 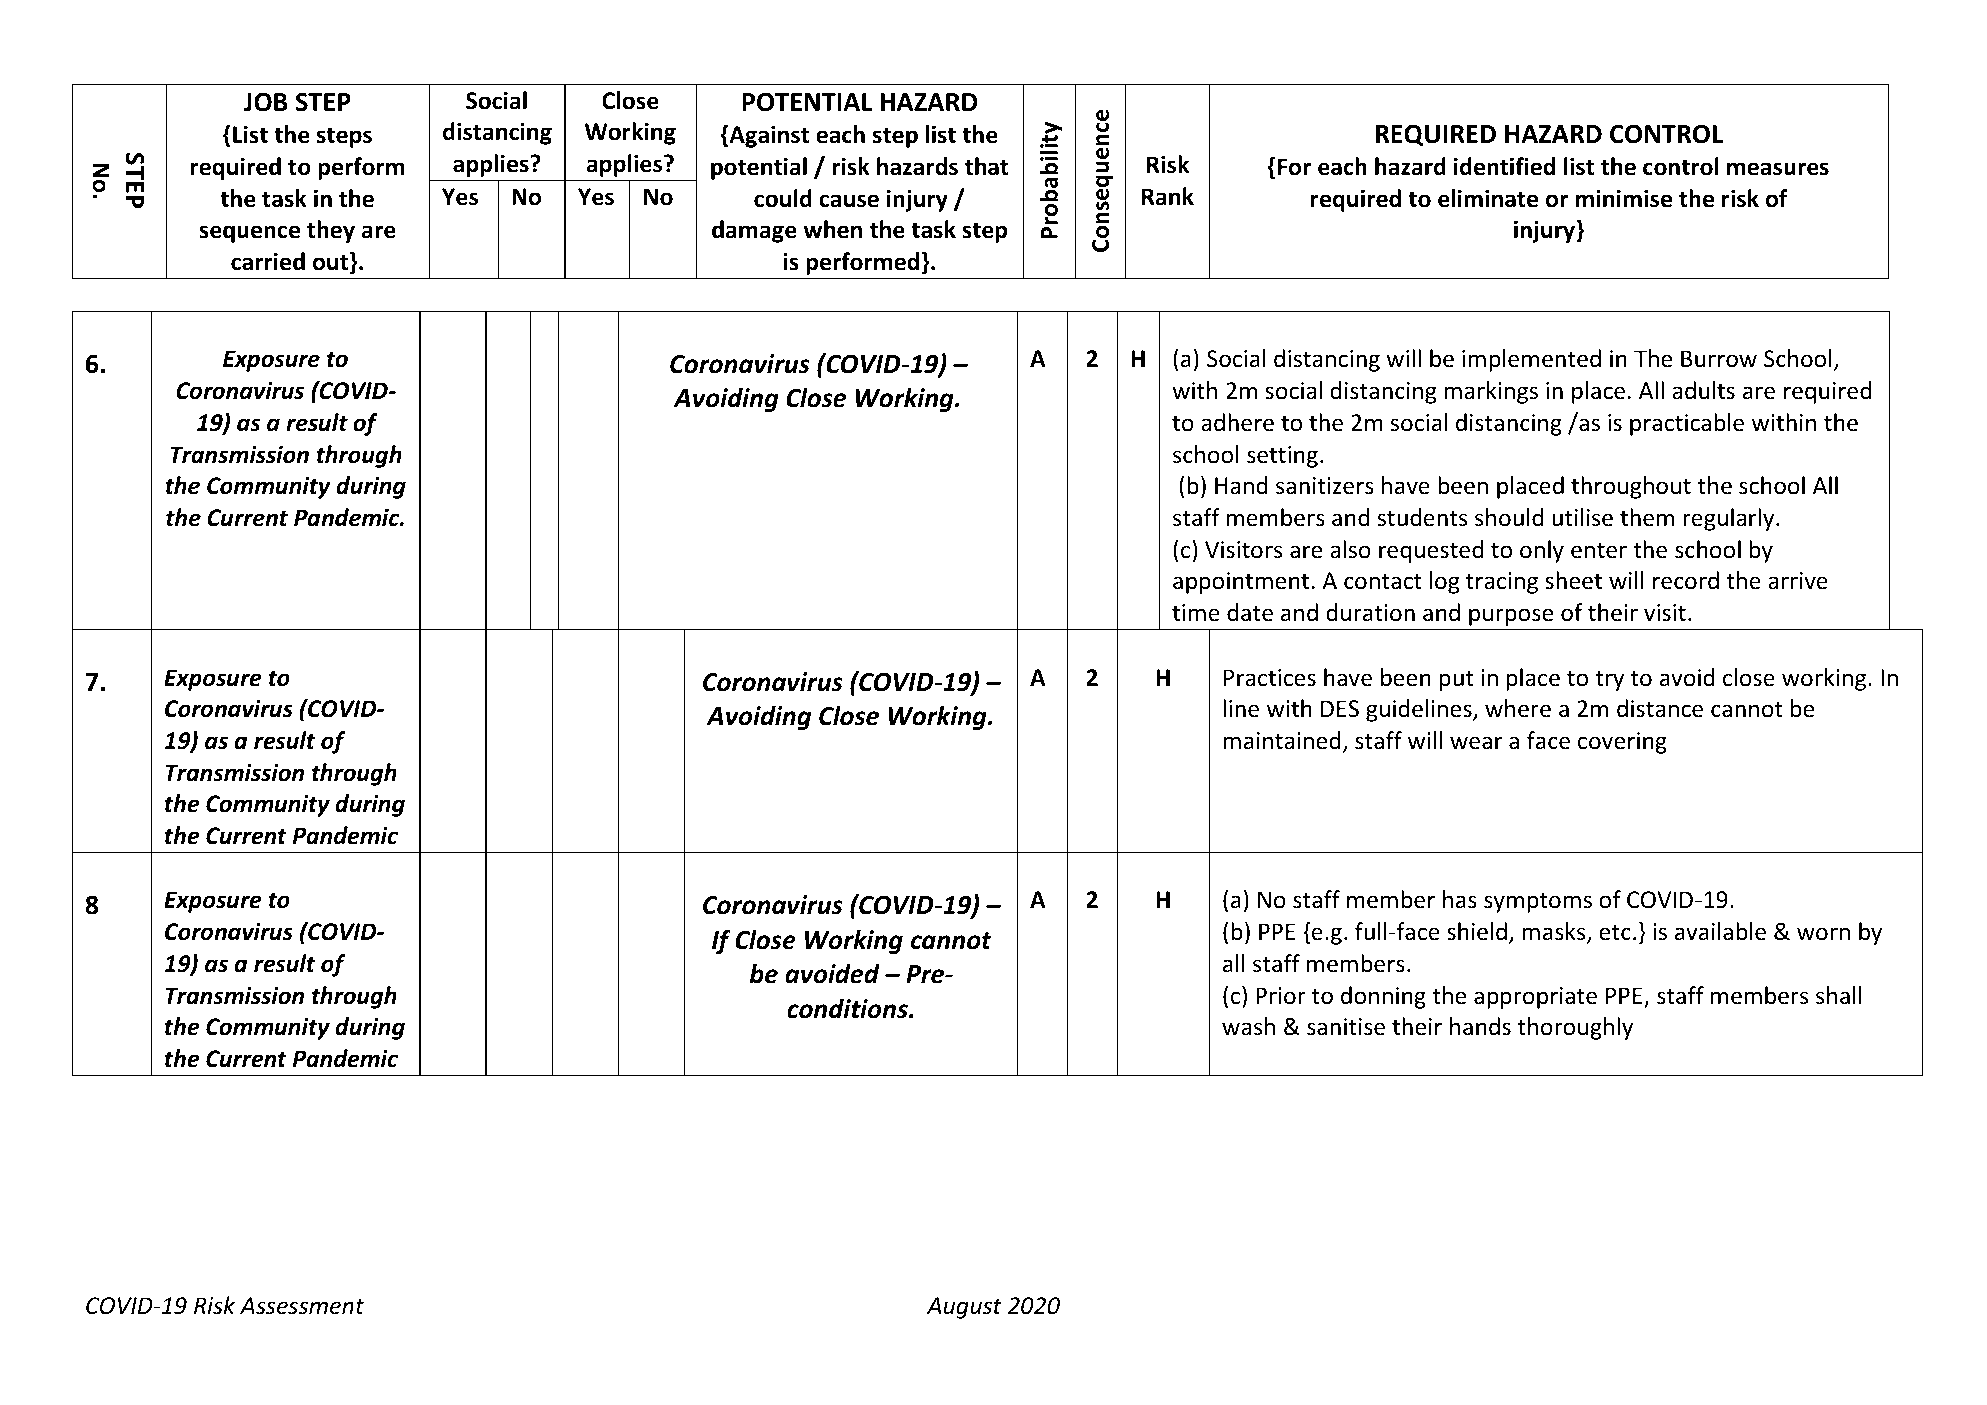 What do you see at coordinates (266, 102) in the image?
I see `JOB` at bounding box center [266, 102].
